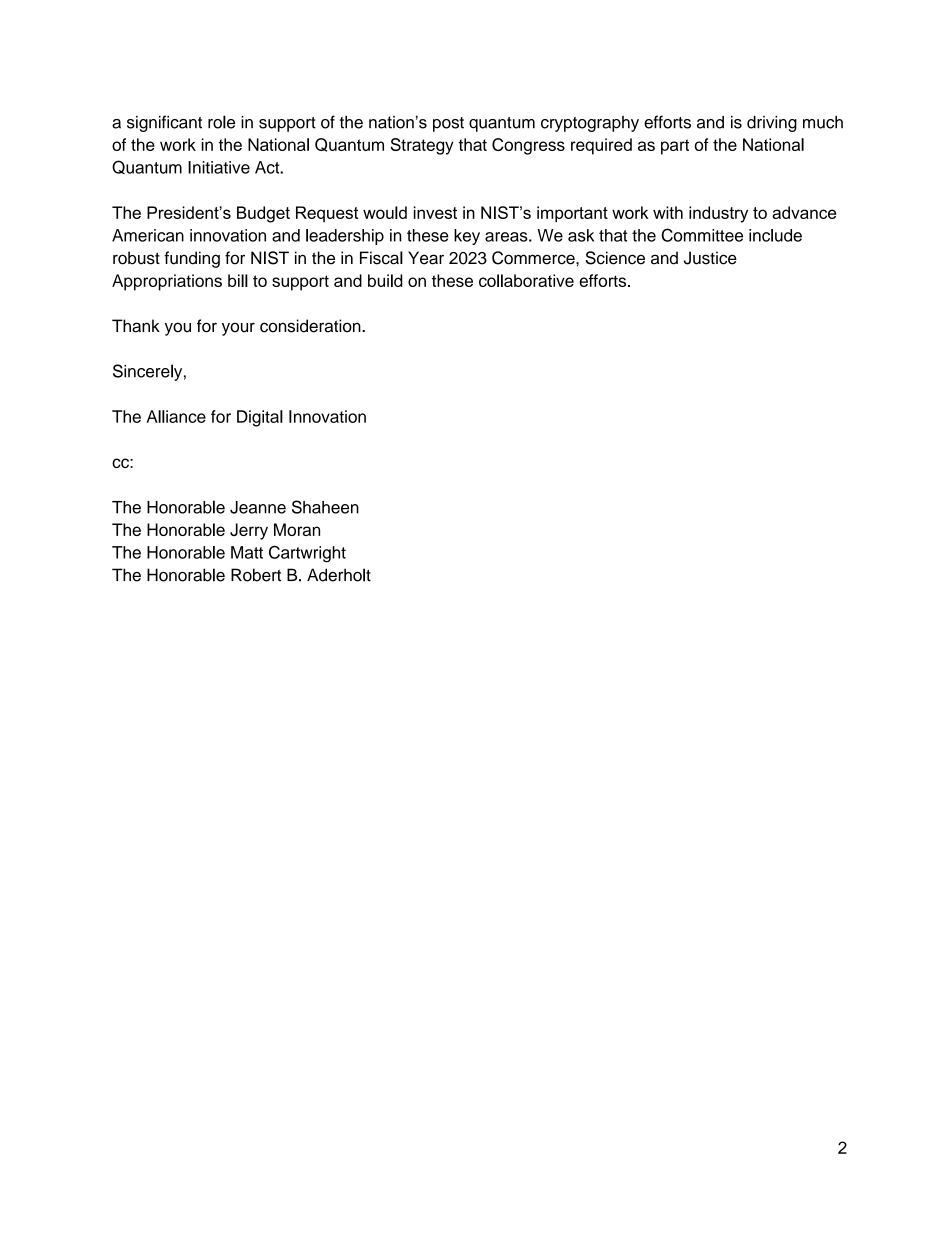  I want to click on Cartwright, so click(307, 554).
